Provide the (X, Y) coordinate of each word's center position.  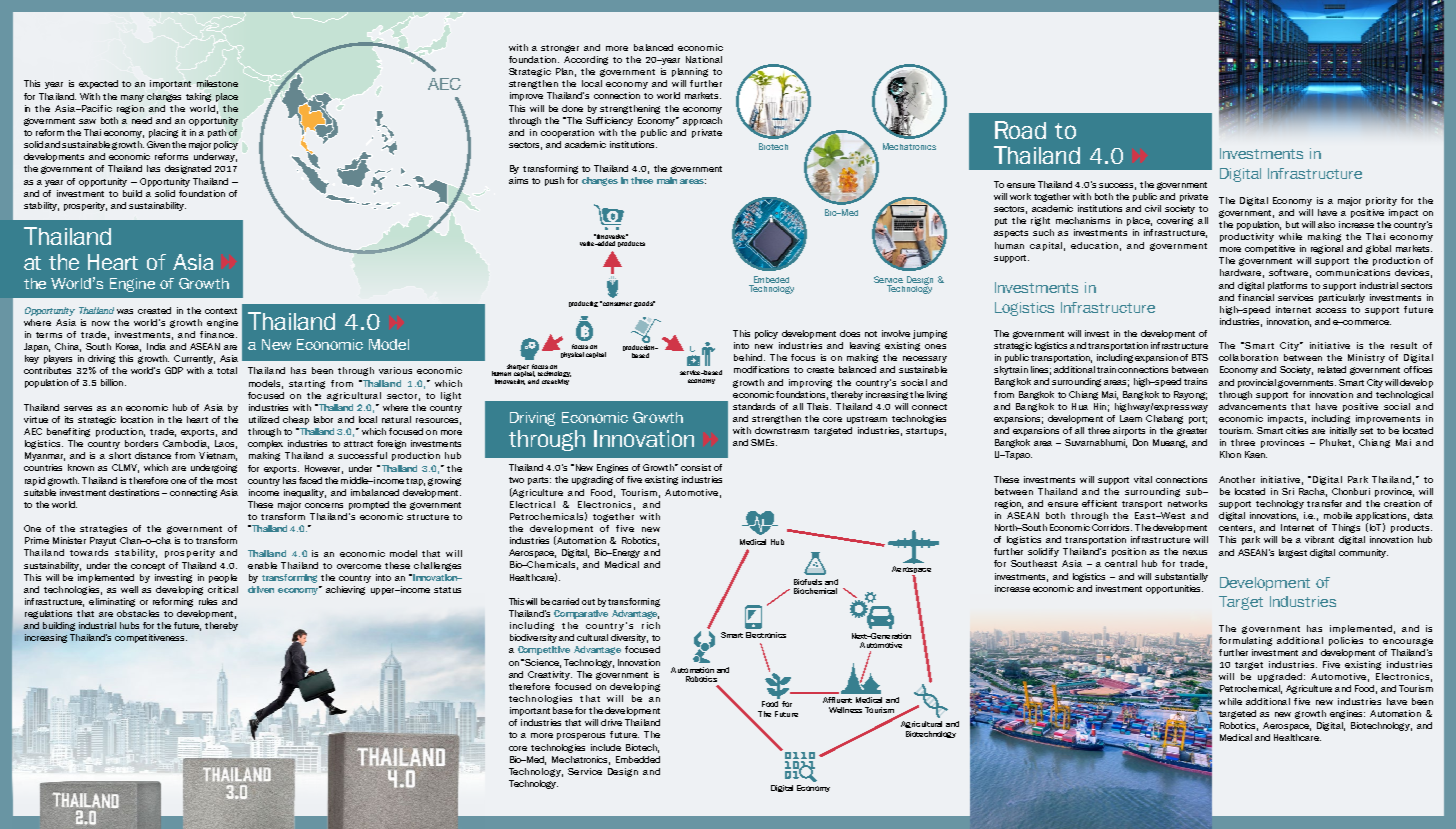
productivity (1247, 237)
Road (1020, 130)
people (223, 578)
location (137, 419)
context (221, 311)
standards (754, 406)
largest (1293, 553)
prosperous (581, 736)
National (704, 59)
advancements (1252, 406)
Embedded (638, 759)
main (667, 180)
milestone (217, 83)
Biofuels (808, 582)
